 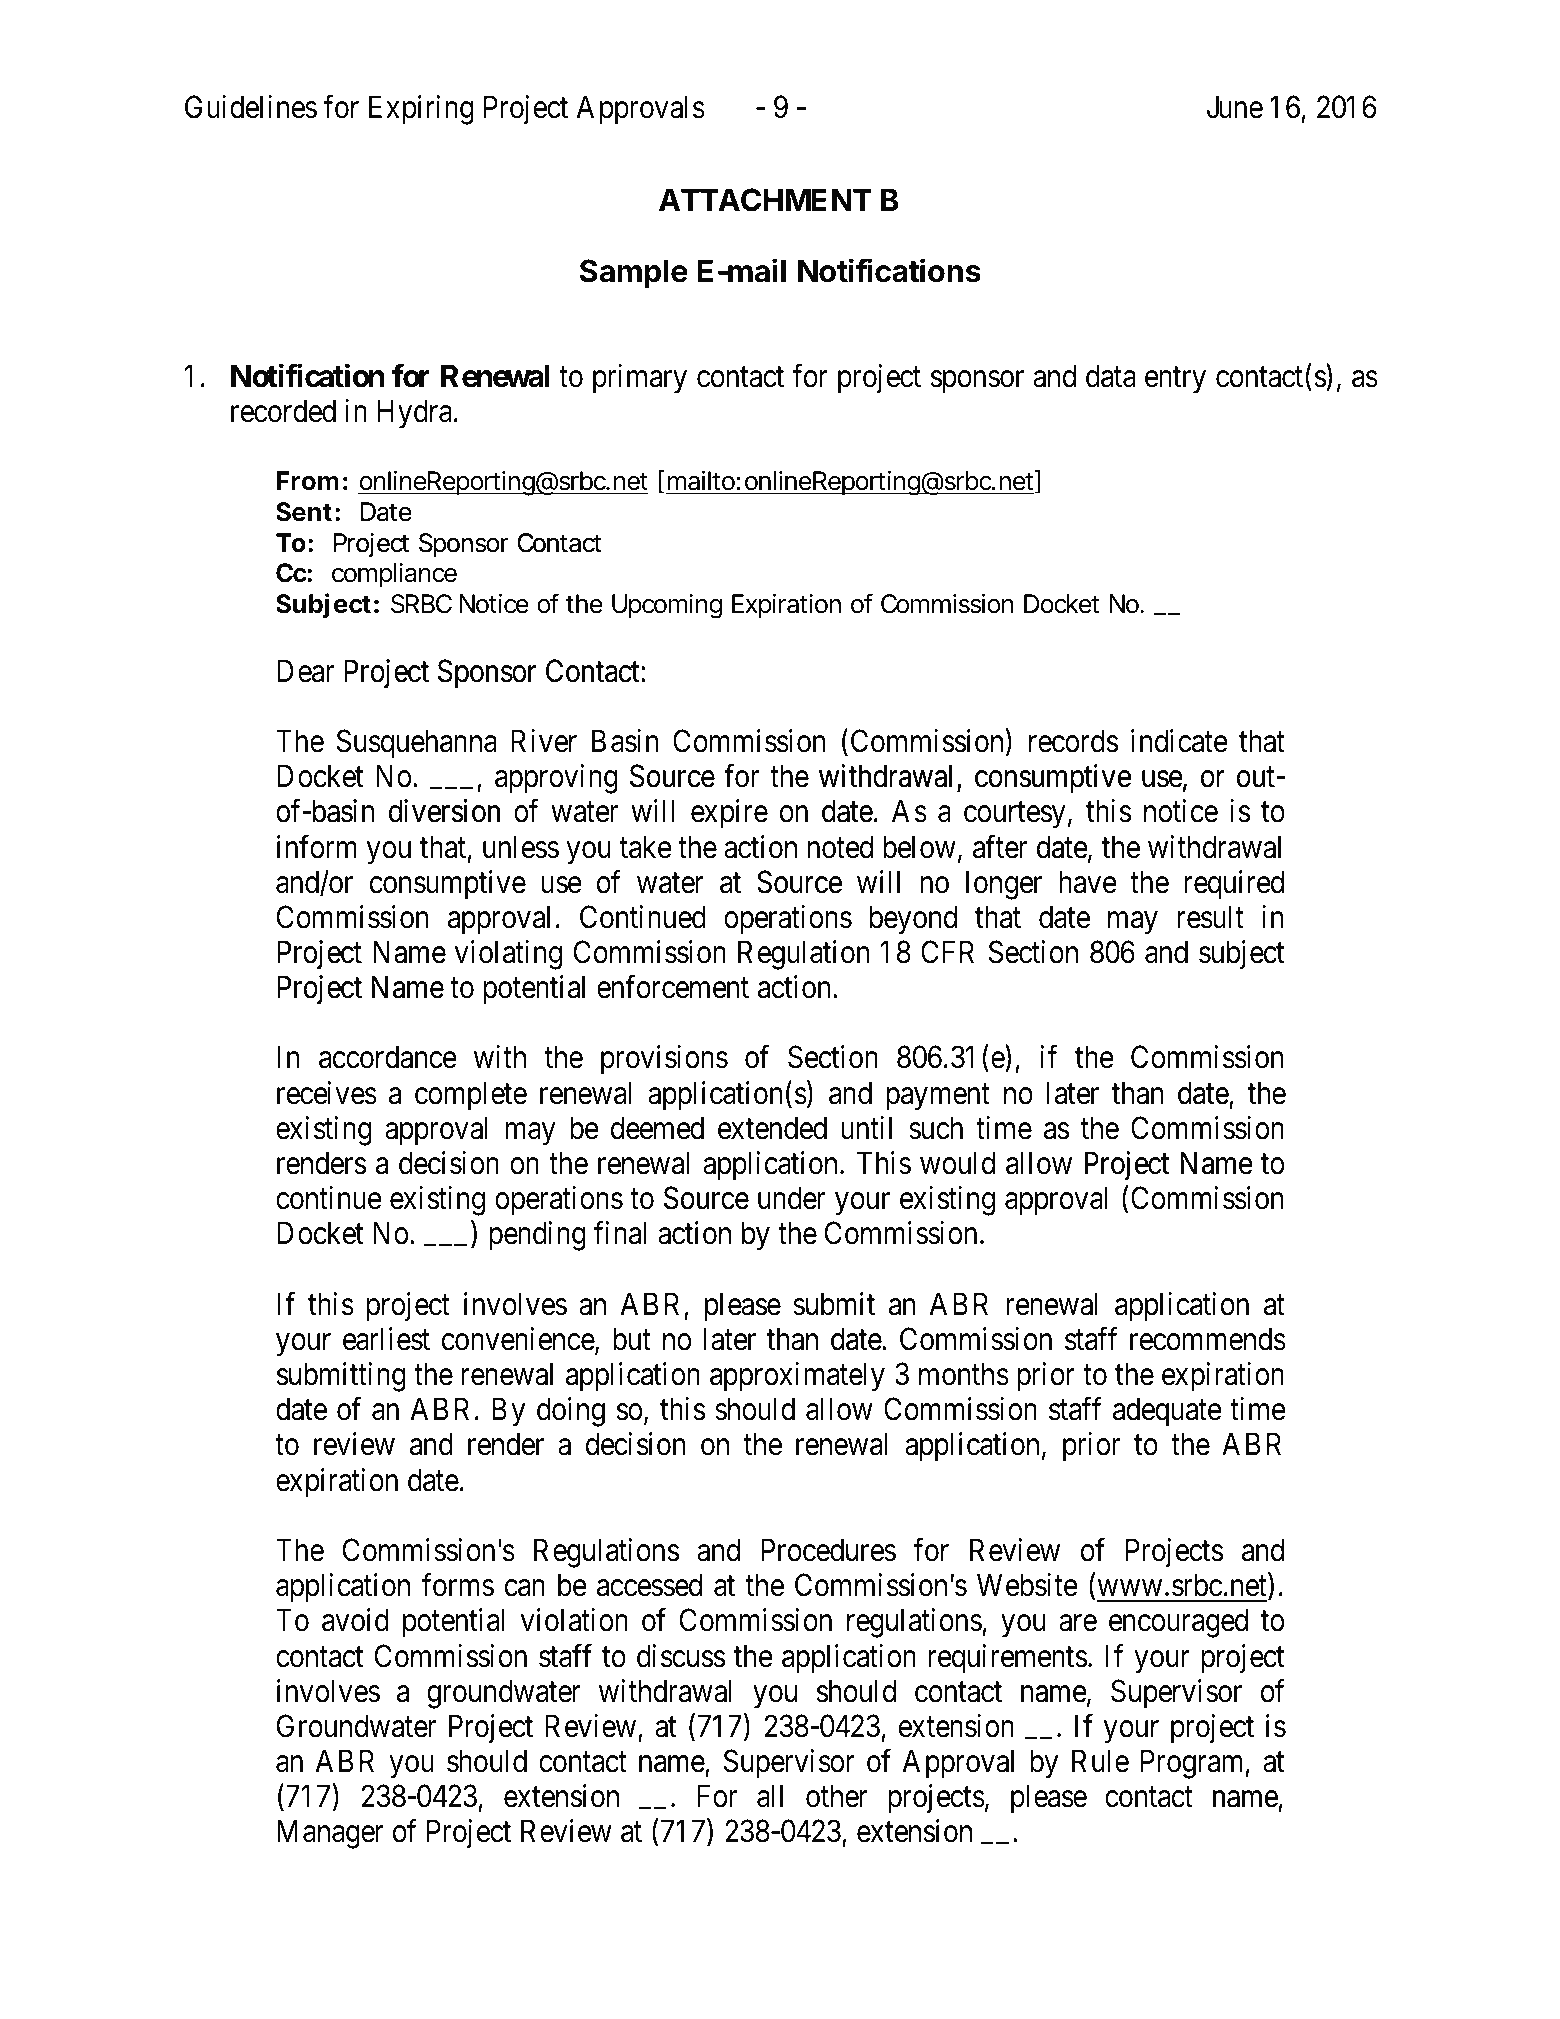 I want to click on earliest, so click(x=386, y=1339).
